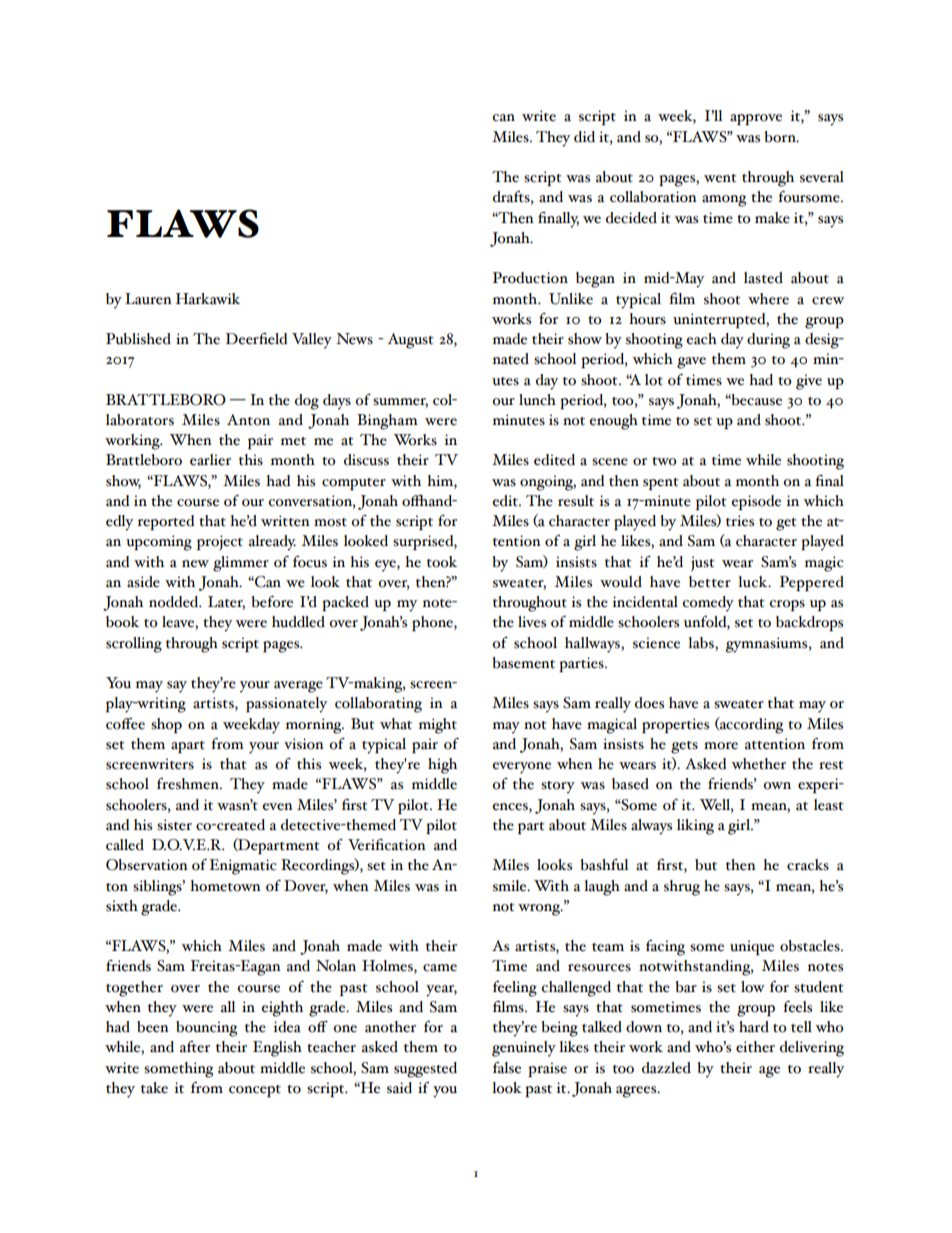 The width and height of the screenshot is (952, 1233). Describe the element at coordinates (226, 603) in the screenshot. I see `Later` at that location.
